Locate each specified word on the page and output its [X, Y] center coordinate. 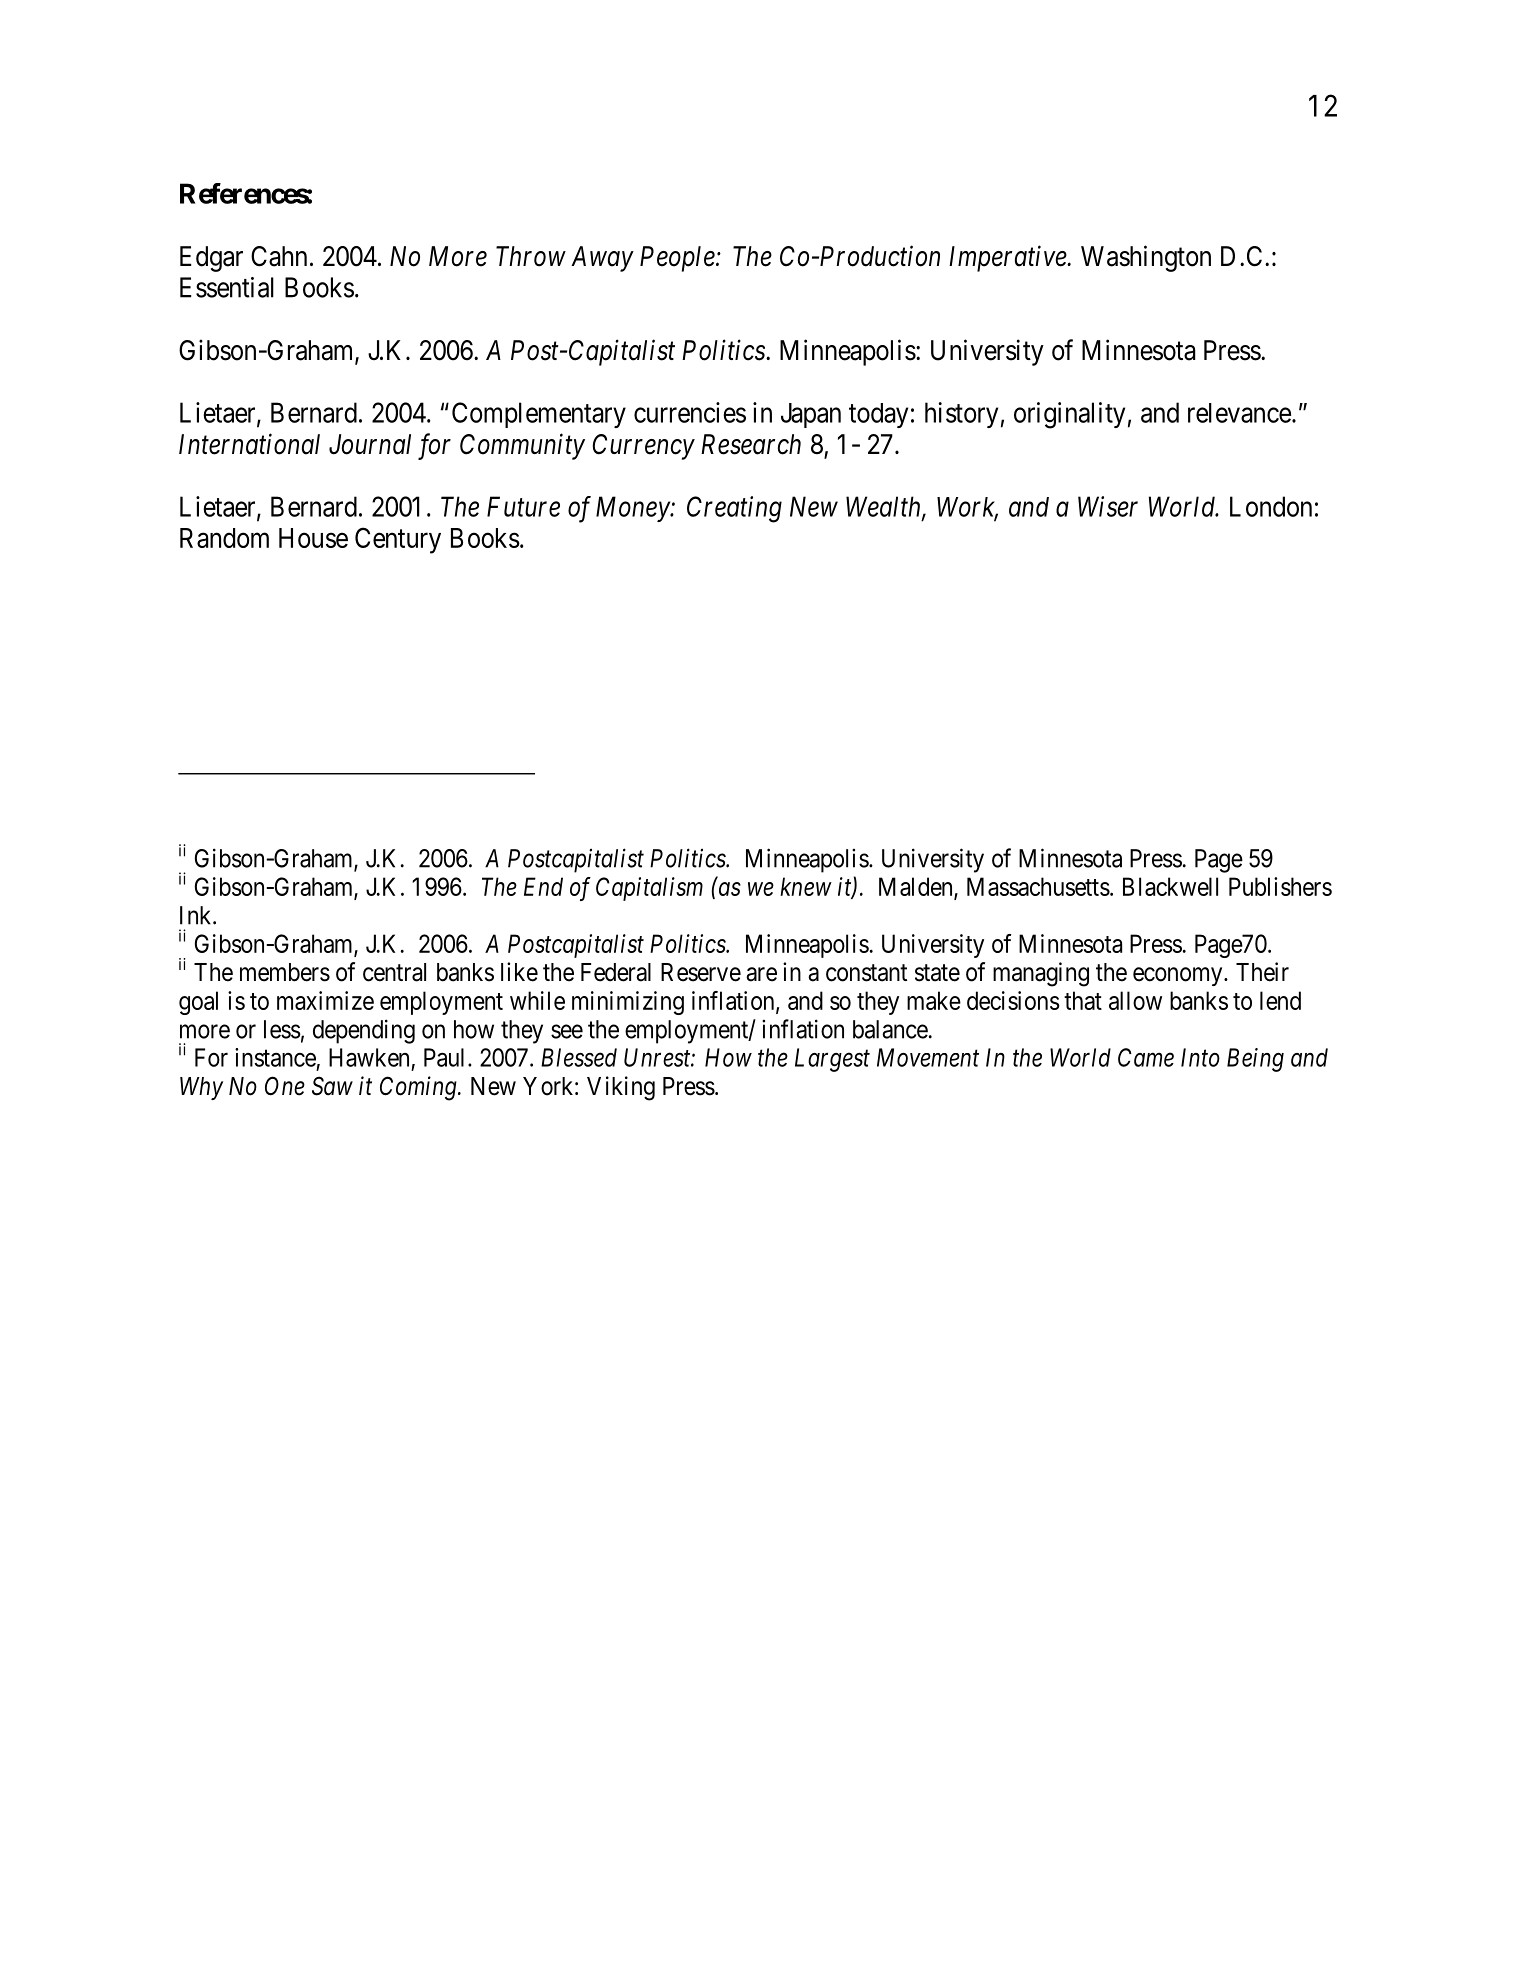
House [313, 538]
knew [806, 886]
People [678, 259]
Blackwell [1170, 886]
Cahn [279, 256]
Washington [1146, 258]
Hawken [369, 1057]
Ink [197, 915]
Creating [734, 509]
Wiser [1108, 506]
